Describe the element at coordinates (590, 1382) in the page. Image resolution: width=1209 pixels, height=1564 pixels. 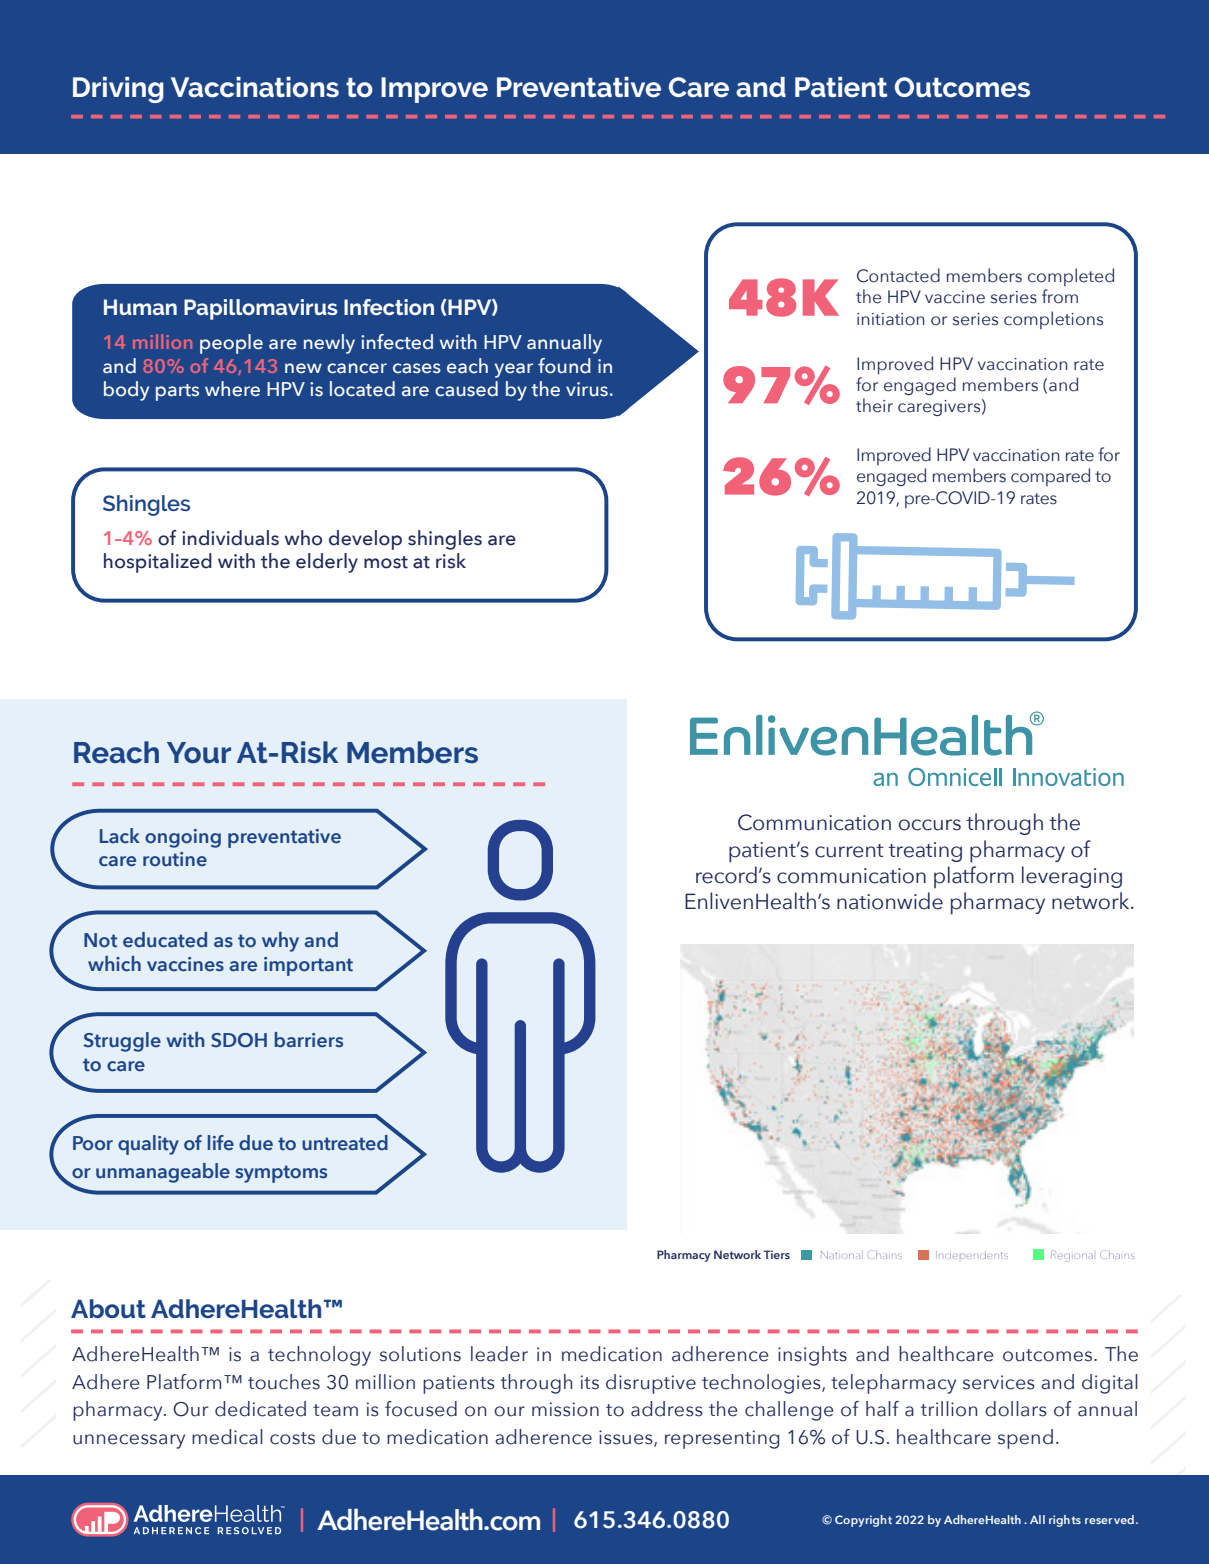
I see `its` at that location.
